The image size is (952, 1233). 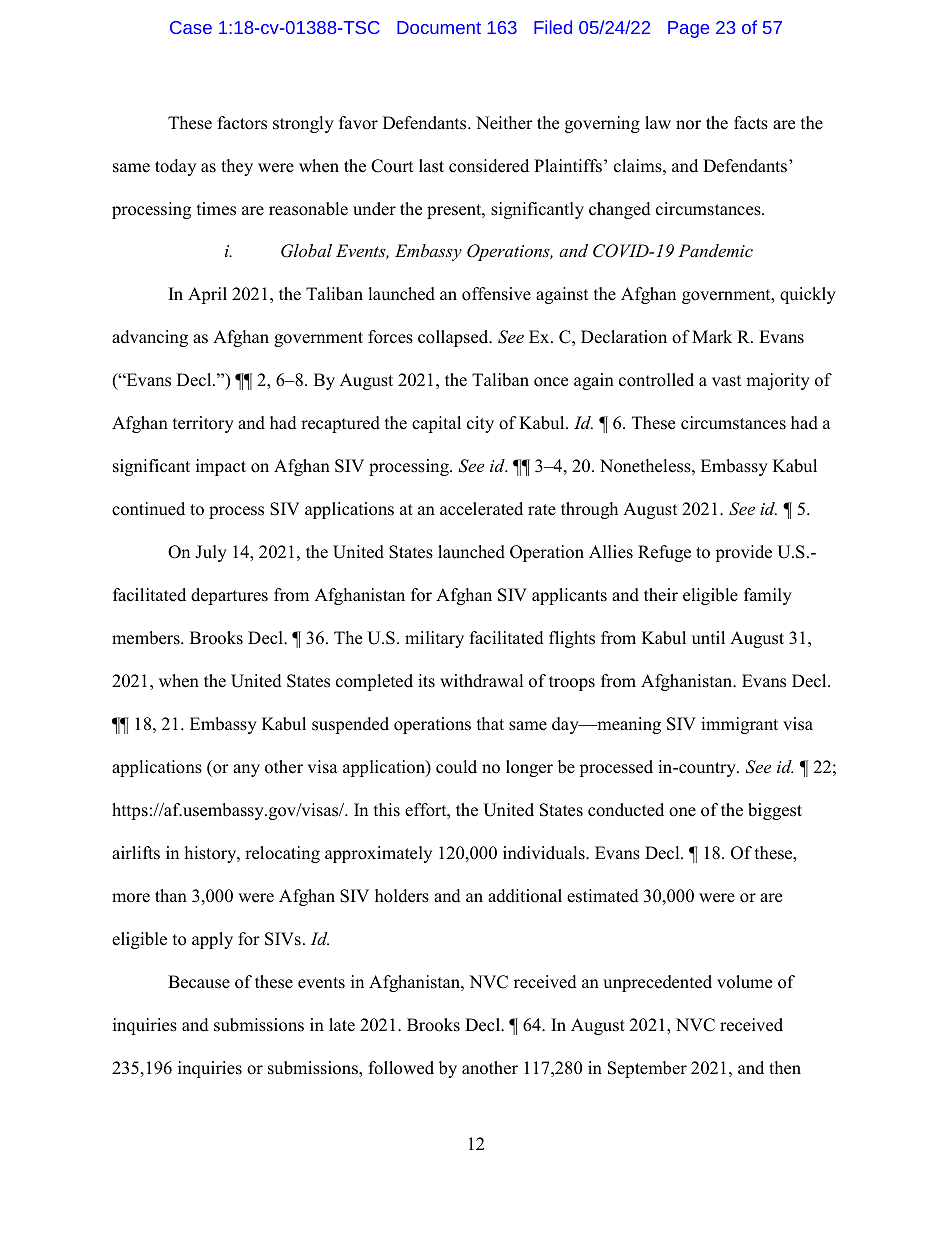 What do you see at coordinates (147, 638) in the screenshot?
I see `members` at bounding box center [147, 638].
